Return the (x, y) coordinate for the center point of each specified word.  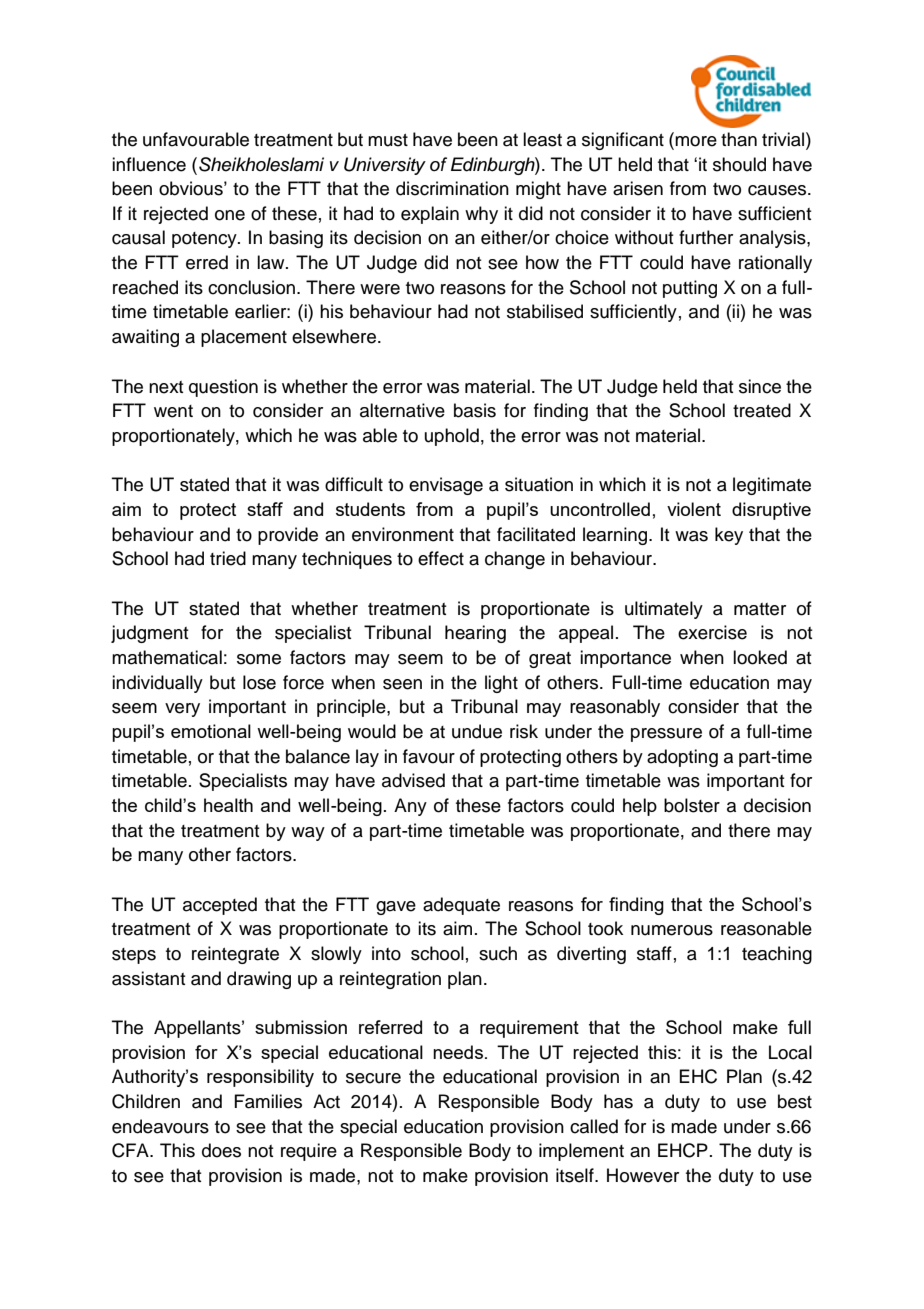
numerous (672, 930)
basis (475, 410)
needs (458, 1052)
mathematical (167, 657)
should (739, 164)
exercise (712, 632)
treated (762, 410)
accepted (220, 906)
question (223, 388)
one (230, 215)
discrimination (452, 188)
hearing (475, 634)
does (221, 1150)
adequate (461, 906)
